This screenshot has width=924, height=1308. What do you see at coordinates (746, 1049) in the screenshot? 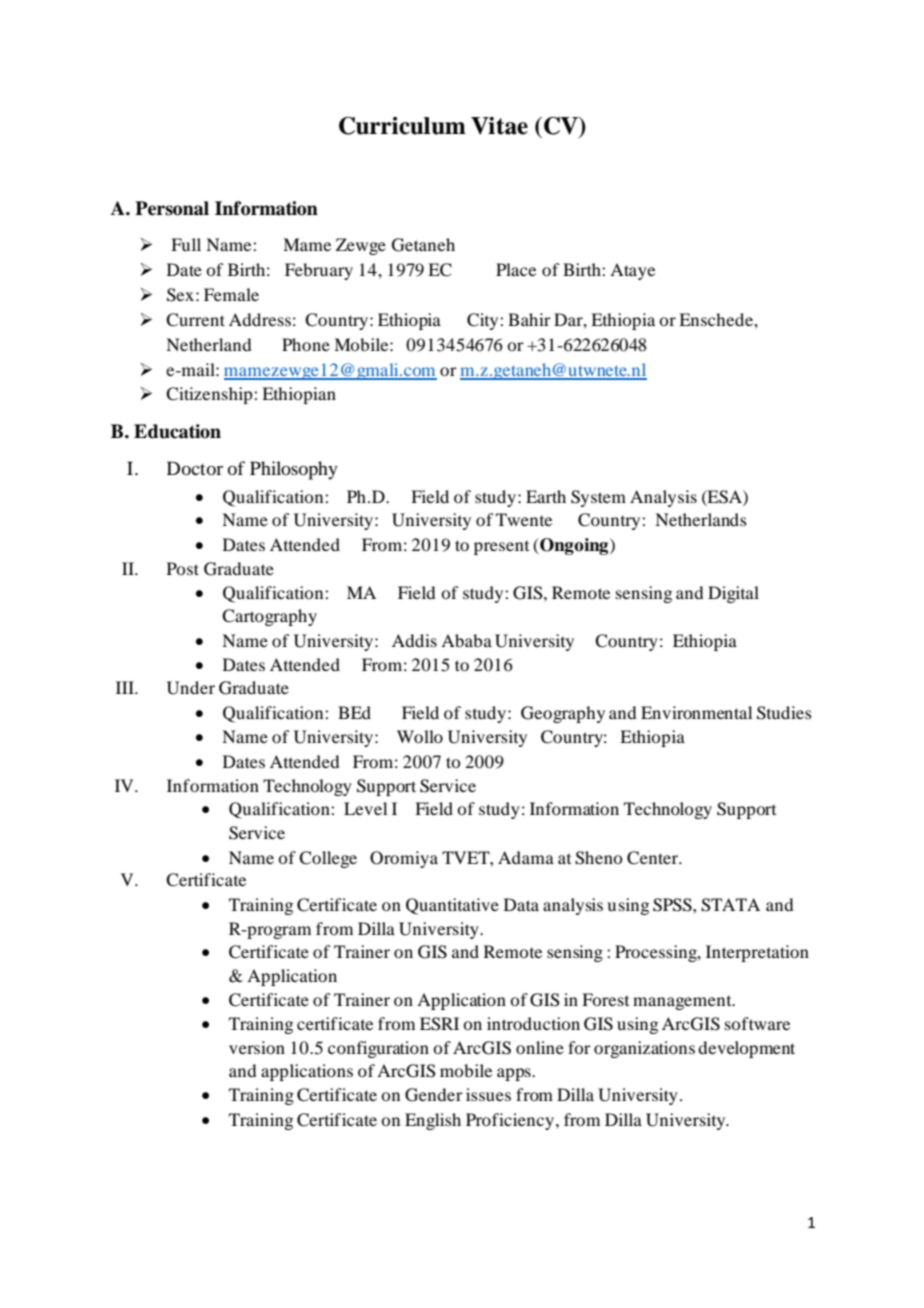
I see `development` at bounding box center [746, 1049].
